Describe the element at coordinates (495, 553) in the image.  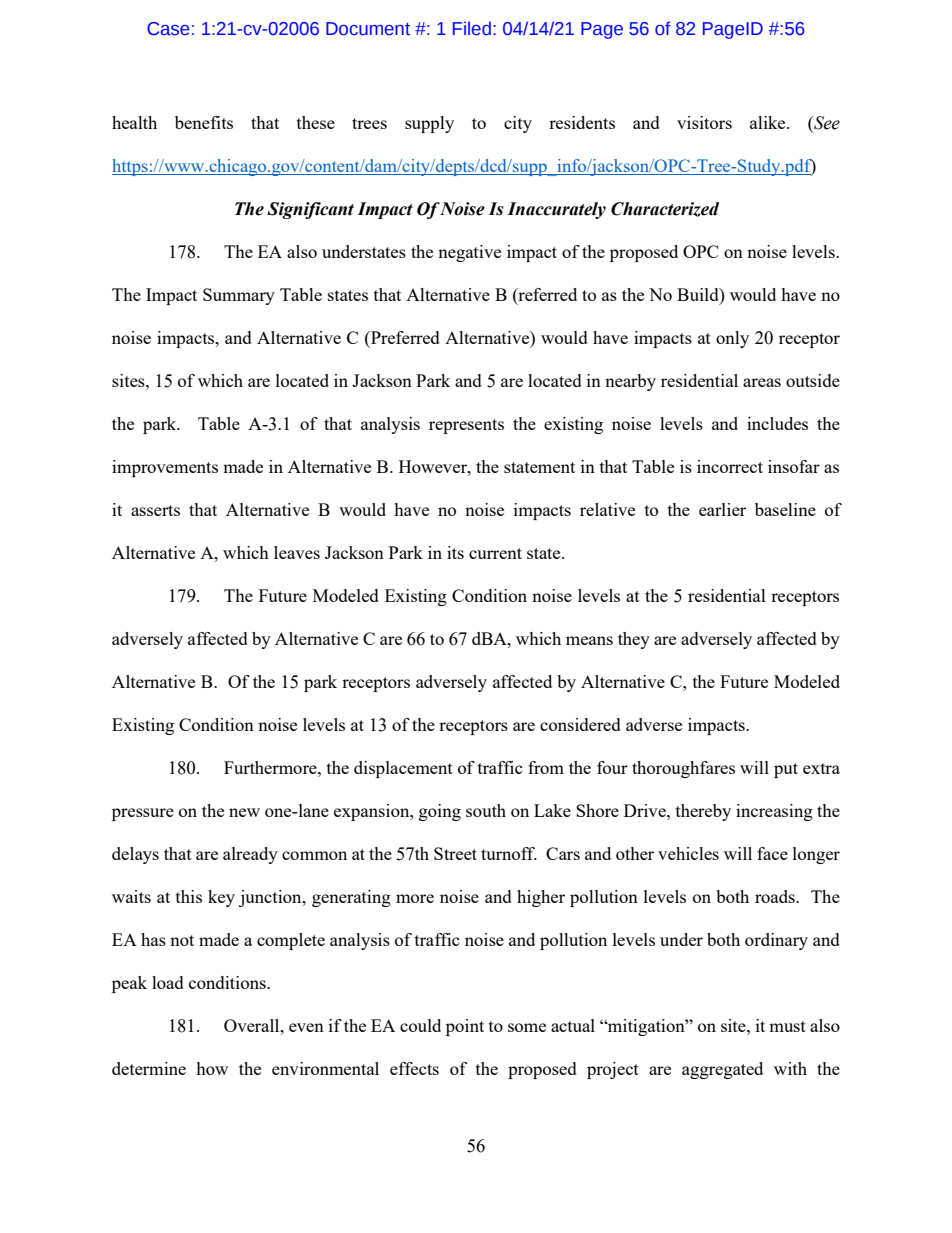
I see `current` at that location.
